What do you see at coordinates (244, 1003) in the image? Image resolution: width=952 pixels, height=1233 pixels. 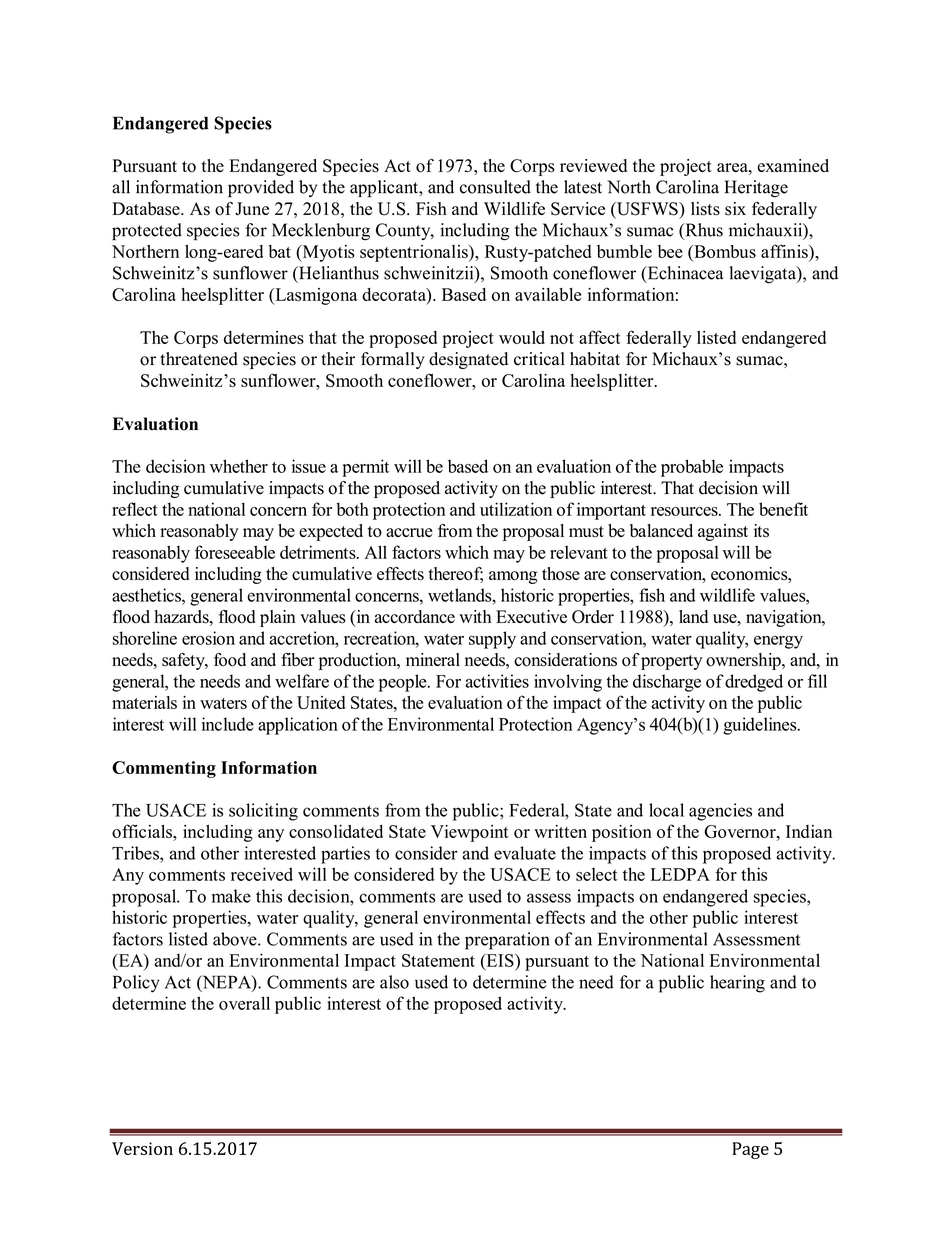 I see `overall` at bounding box center [244, 1003].
